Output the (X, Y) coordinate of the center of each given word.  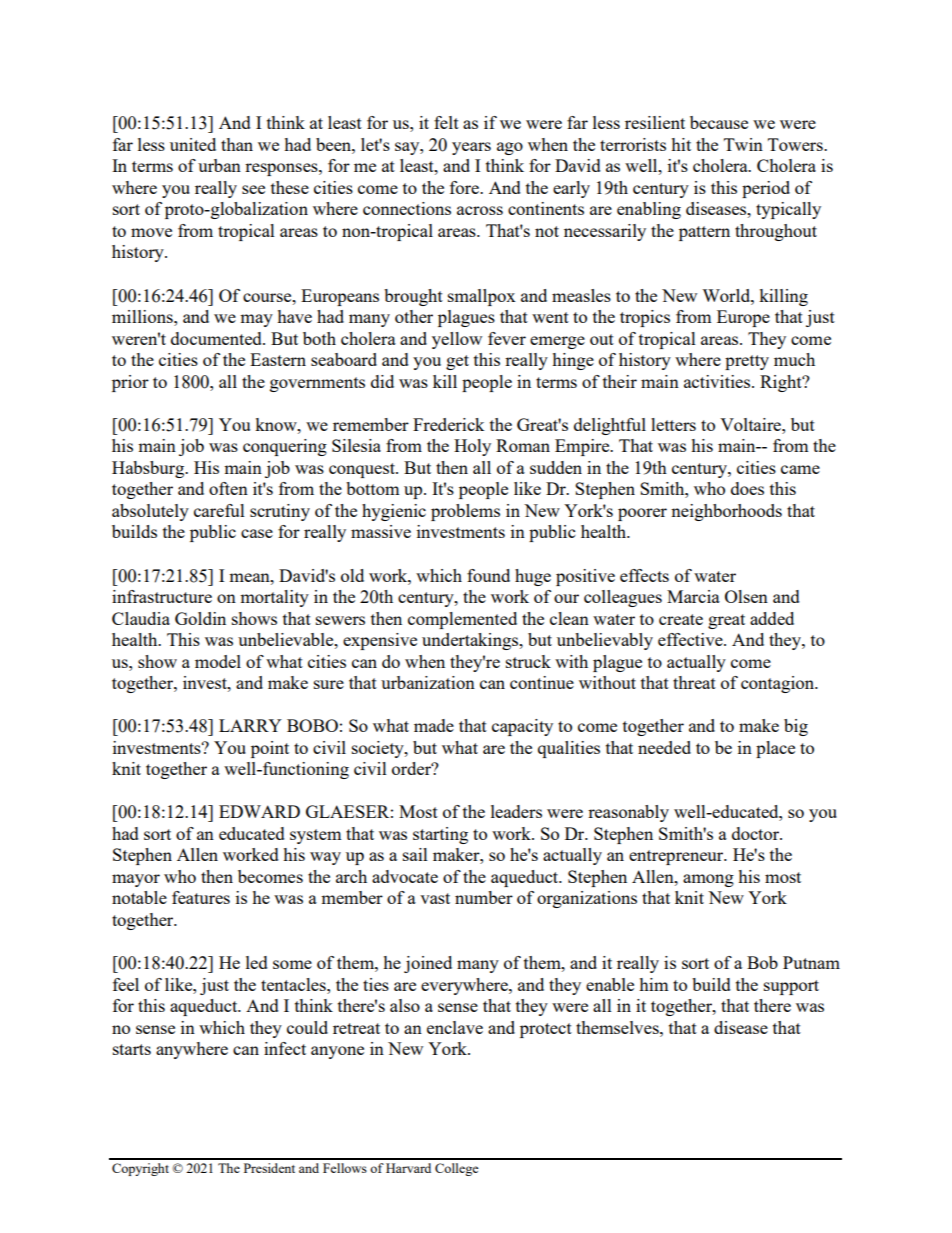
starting (440, 835)
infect (285, 1048)
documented (217, 338)
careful (219, 510)
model (218, 661)
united (193, 144)
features (201, 897)
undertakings (471, 641)
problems (465, 512)
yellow (457, 340)
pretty (747, 362)
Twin (743, 144)
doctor (757, 833)
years (471, 148)
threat (694, 682)
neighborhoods (726, 512)
